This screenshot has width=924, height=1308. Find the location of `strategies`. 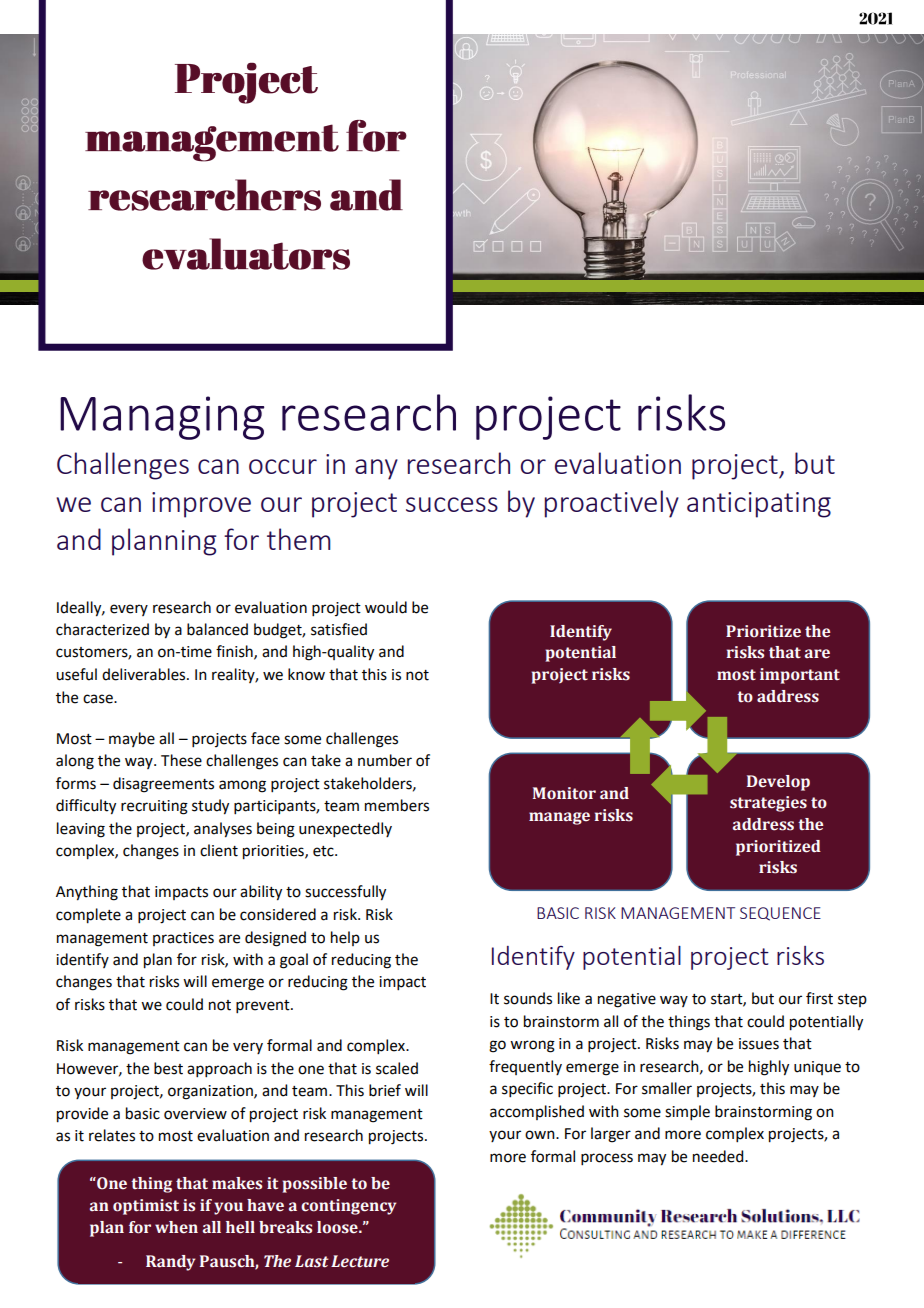

strategies is located at coordinates (768, 804).
